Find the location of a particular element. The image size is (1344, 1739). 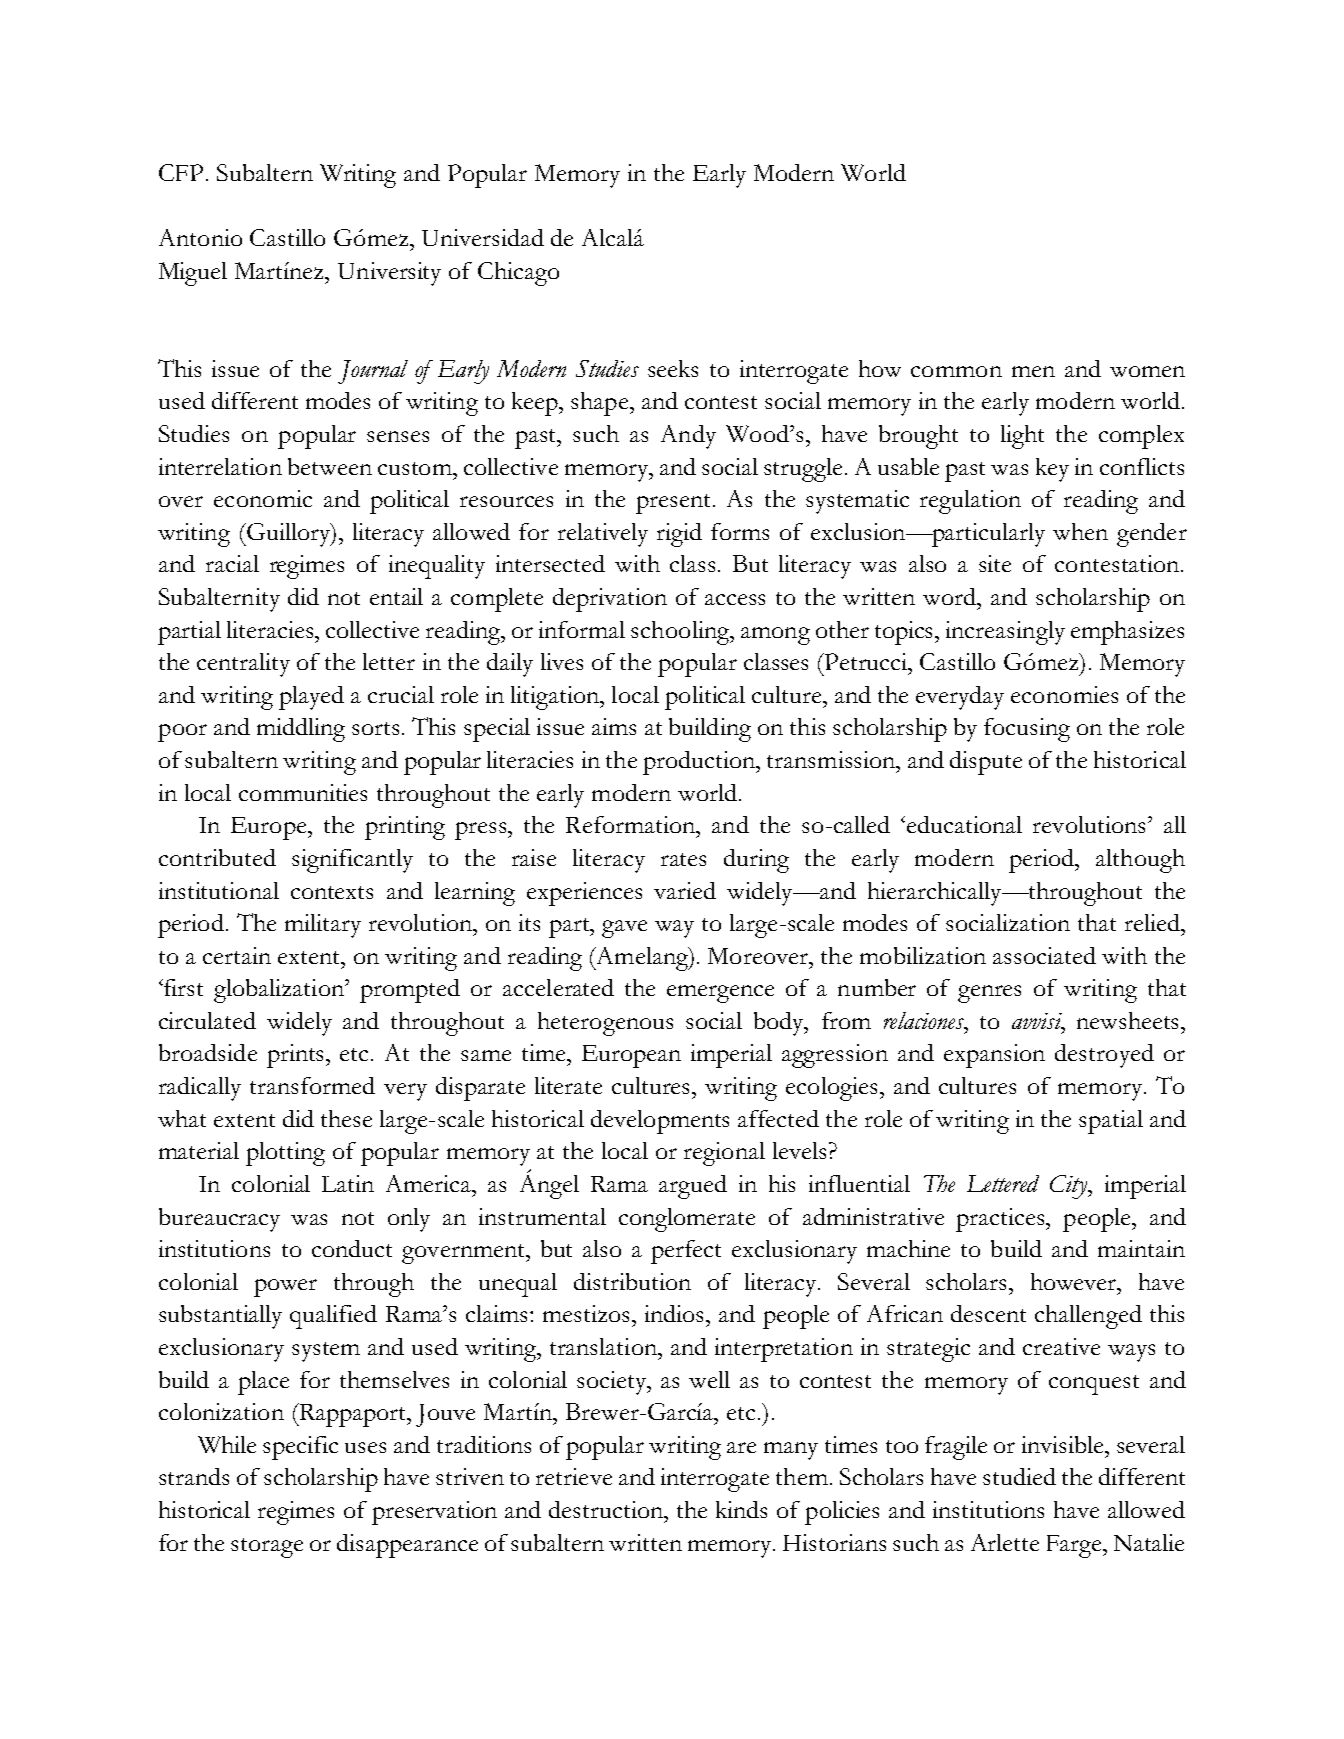

perfect is located at coordinates (686, 1252).
